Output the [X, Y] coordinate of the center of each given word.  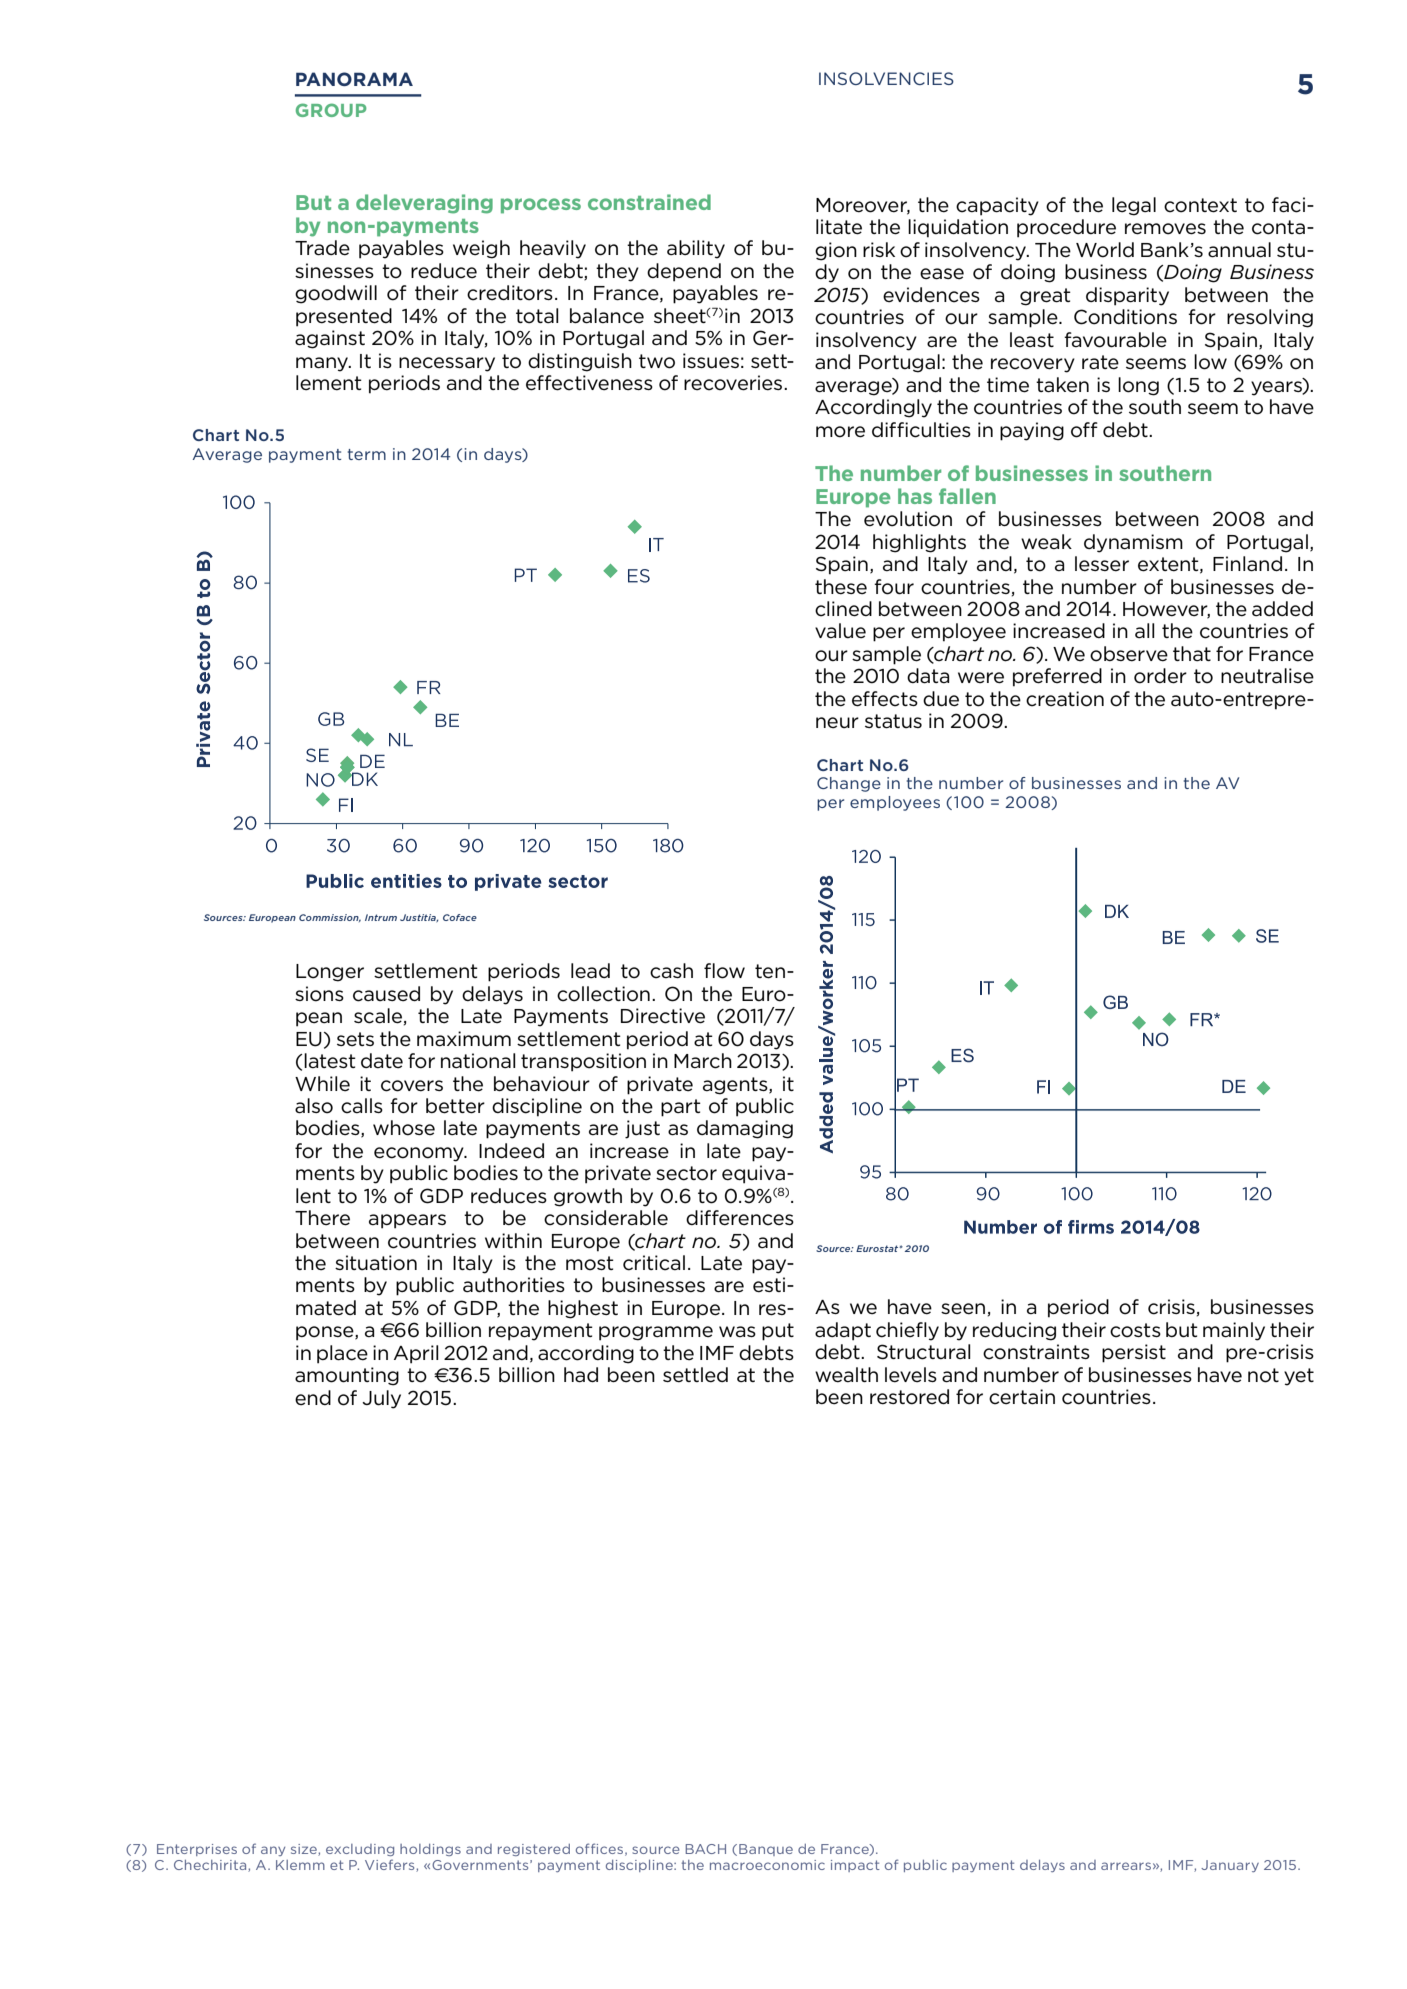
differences [740, 1218]
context [1200, 205]
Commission [330, 918]
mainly [1234, 1331]
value [840, 631]
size [305, 1850]
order [1160, 676]
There [322, 1218]
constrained [649, 202]
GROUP [331, 110]
